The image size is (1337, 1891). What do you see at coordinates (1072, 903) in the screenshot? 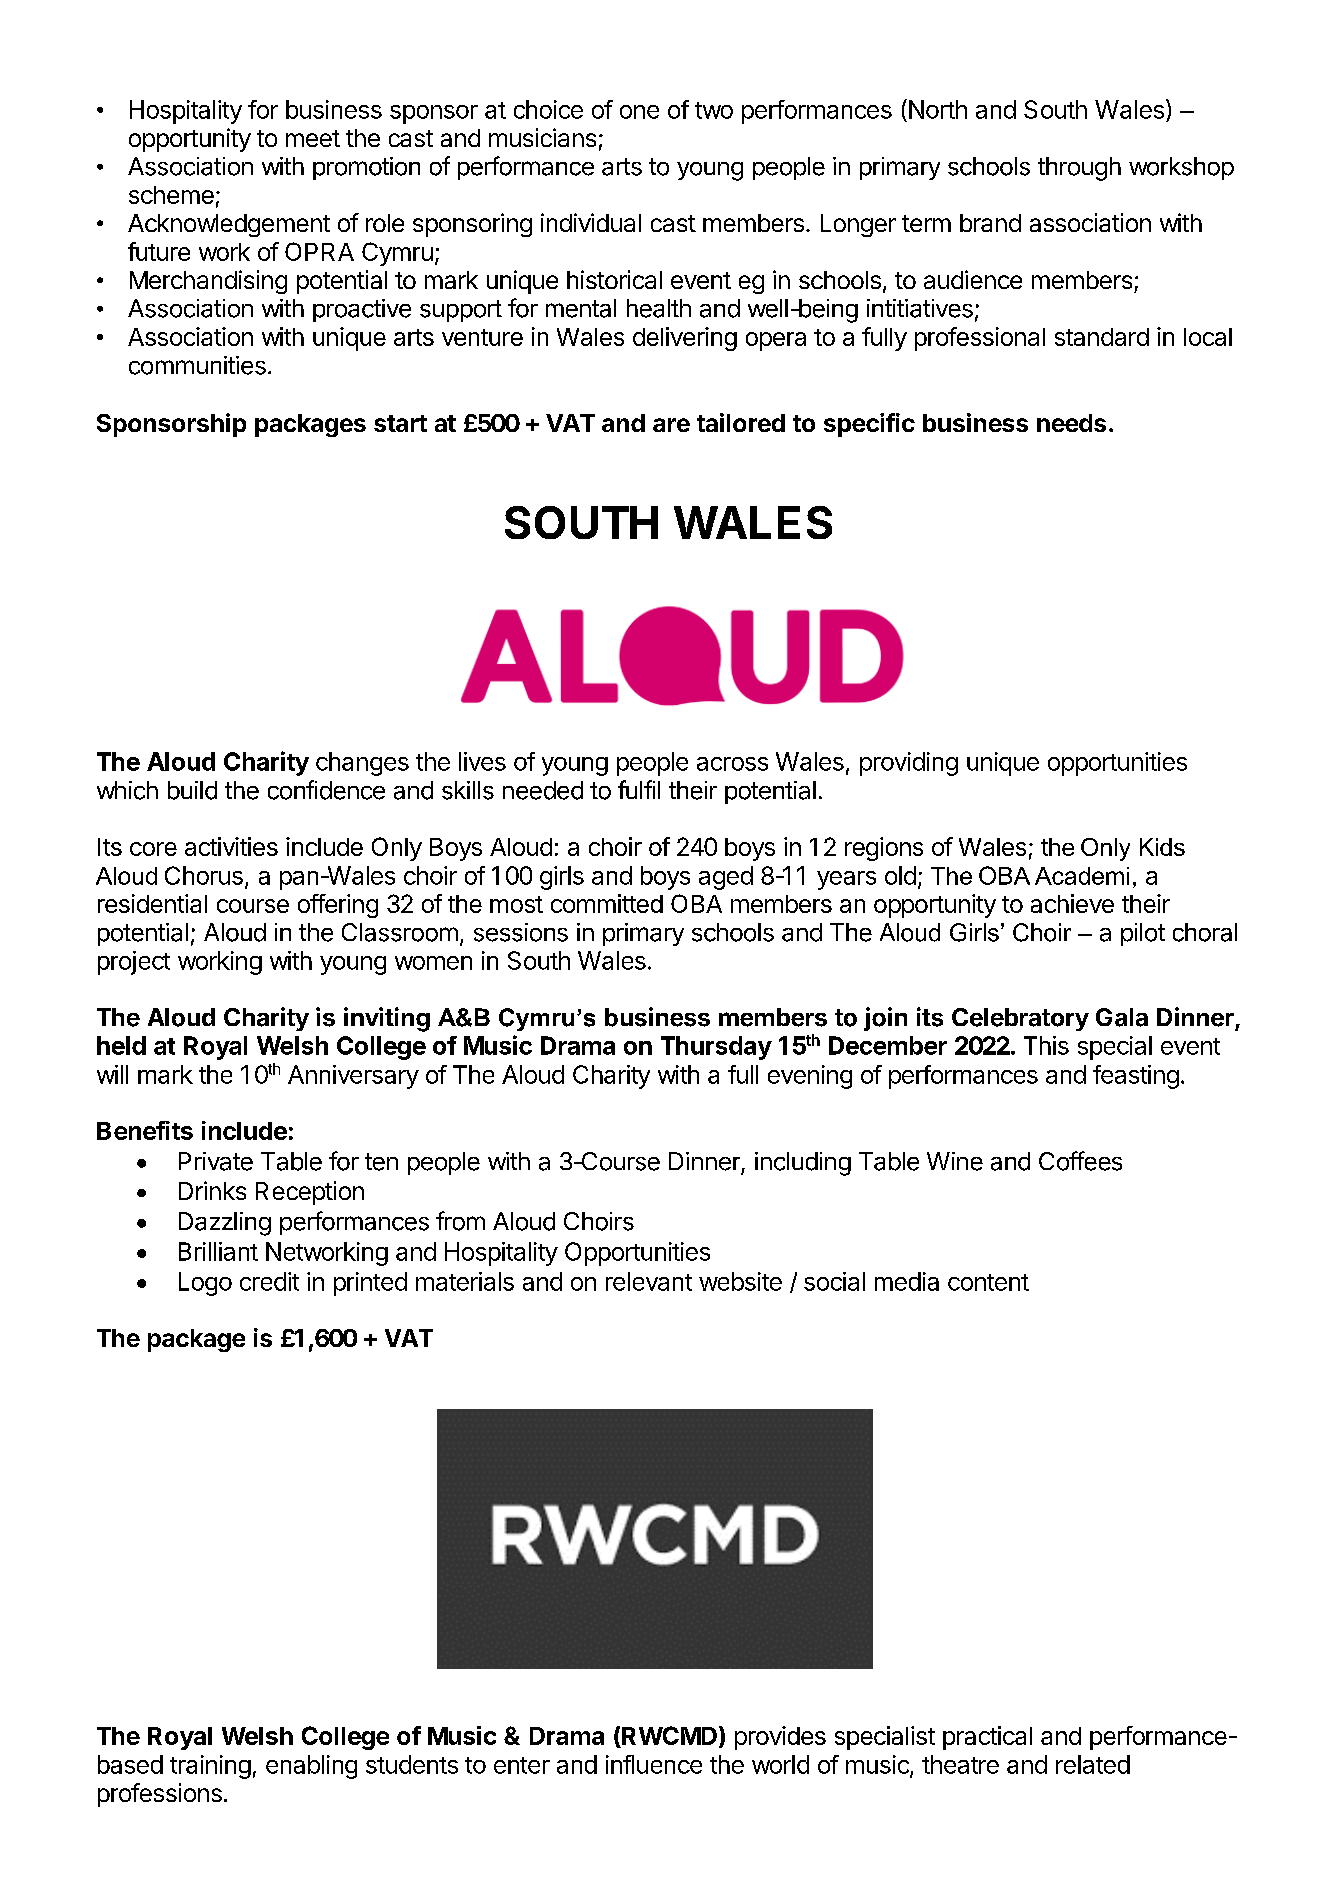
I see `achieve` at bounding box center [1072, 903].
